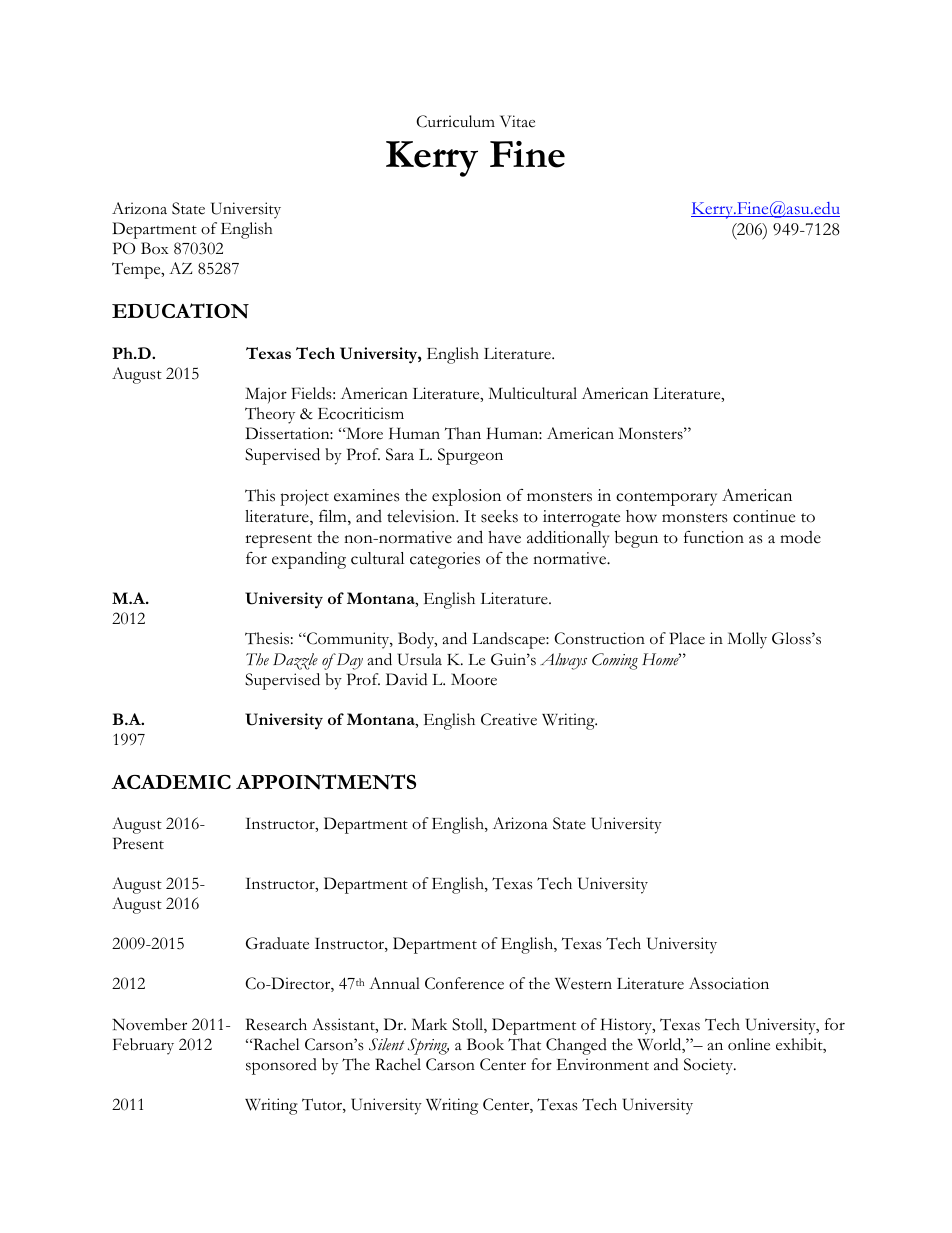 This screenshot has height=1233, width=952. I want to click on Conference, so click(464, 983).
